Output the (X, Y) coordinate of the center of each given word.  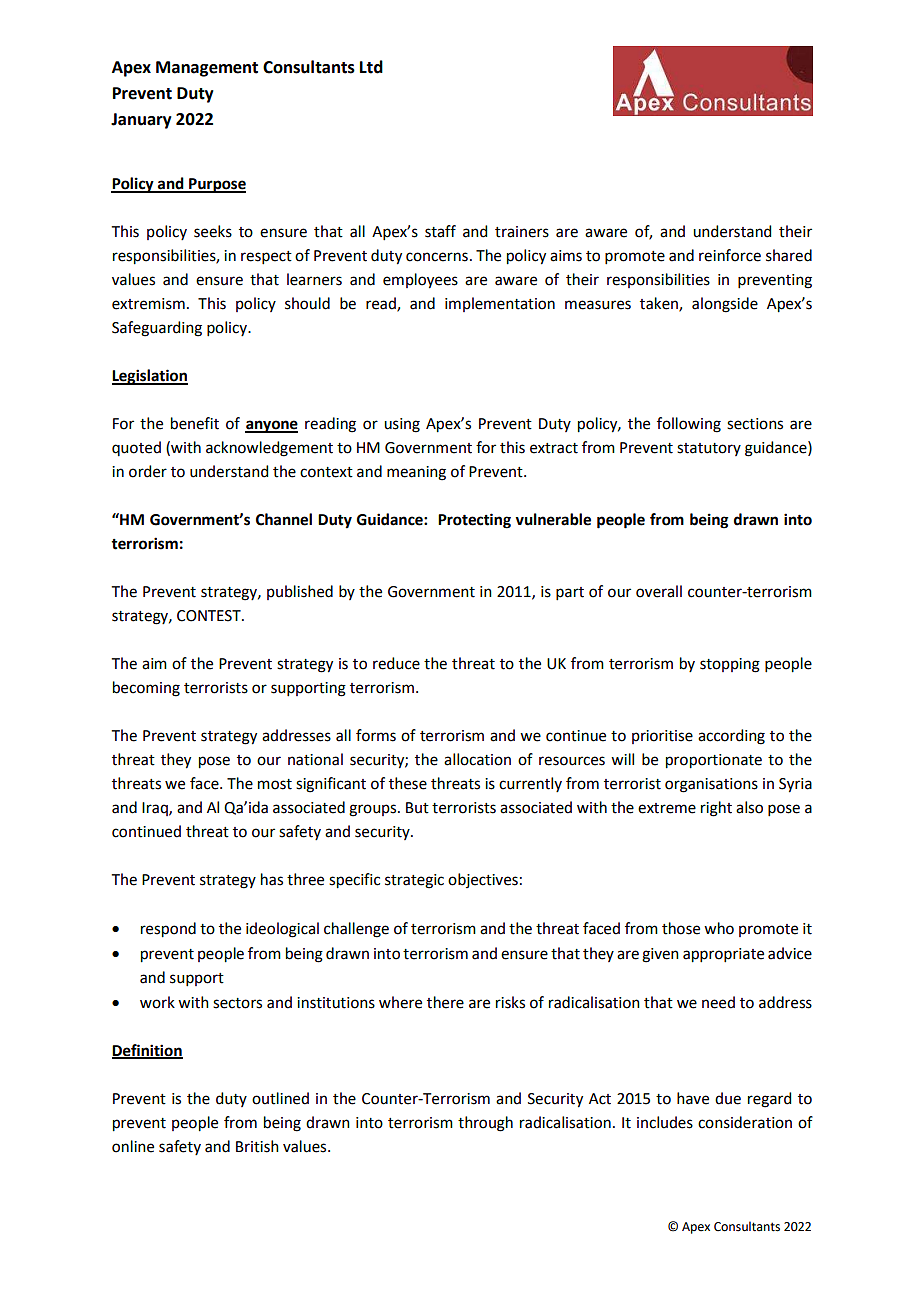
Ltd (371, 67)
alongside (725, 305)
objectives (483, 880)
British (257, 1146)
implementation (500, 304)
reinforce (730, 255)
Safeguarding (157, 329)
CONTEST (210, 616)
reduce (396, 663)
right (716, 809)
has (272, 879)
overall (659, 591)
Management (207, 69)
